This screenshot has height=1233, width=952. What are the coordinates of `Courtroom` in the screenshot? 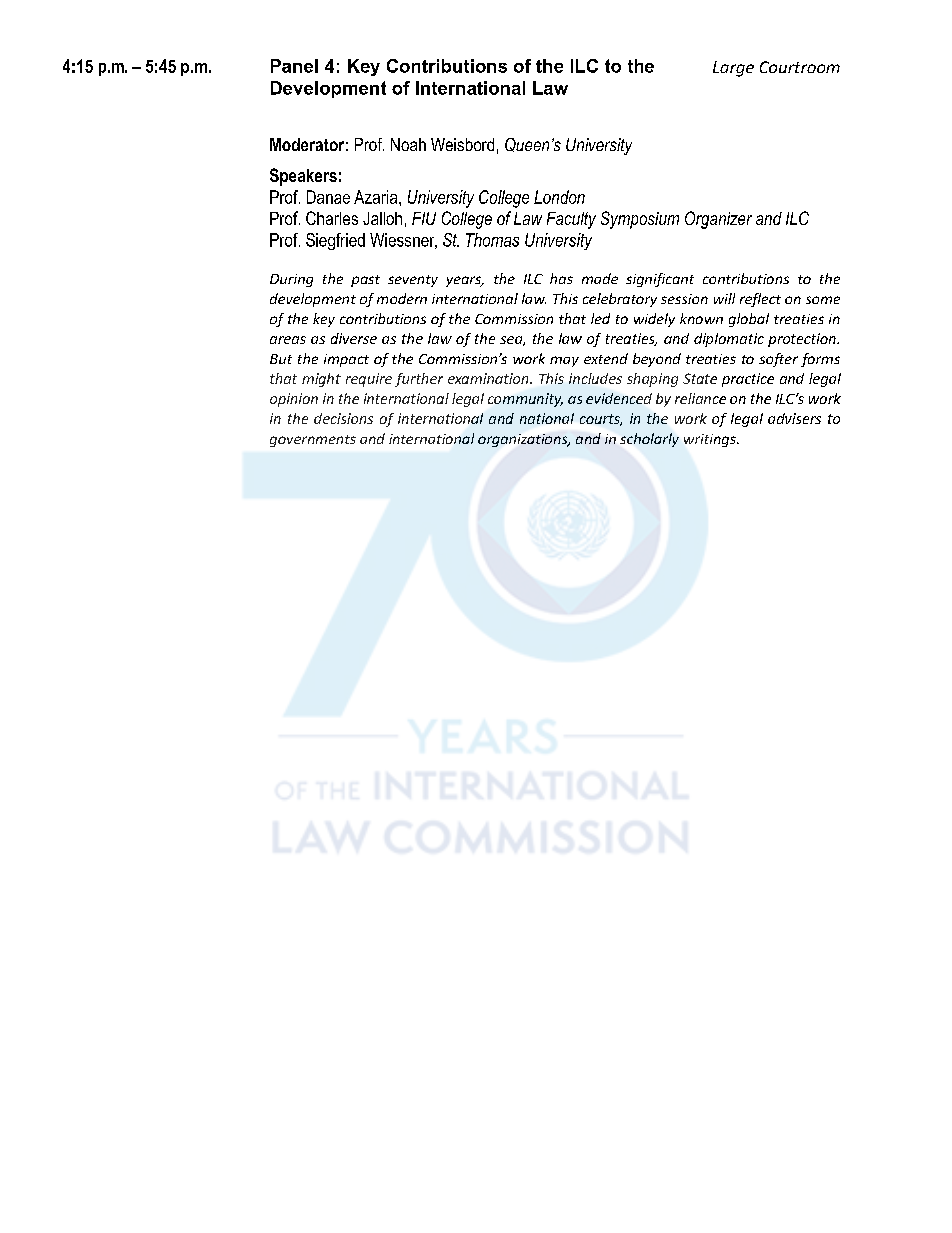 It's located at (800, 67).
